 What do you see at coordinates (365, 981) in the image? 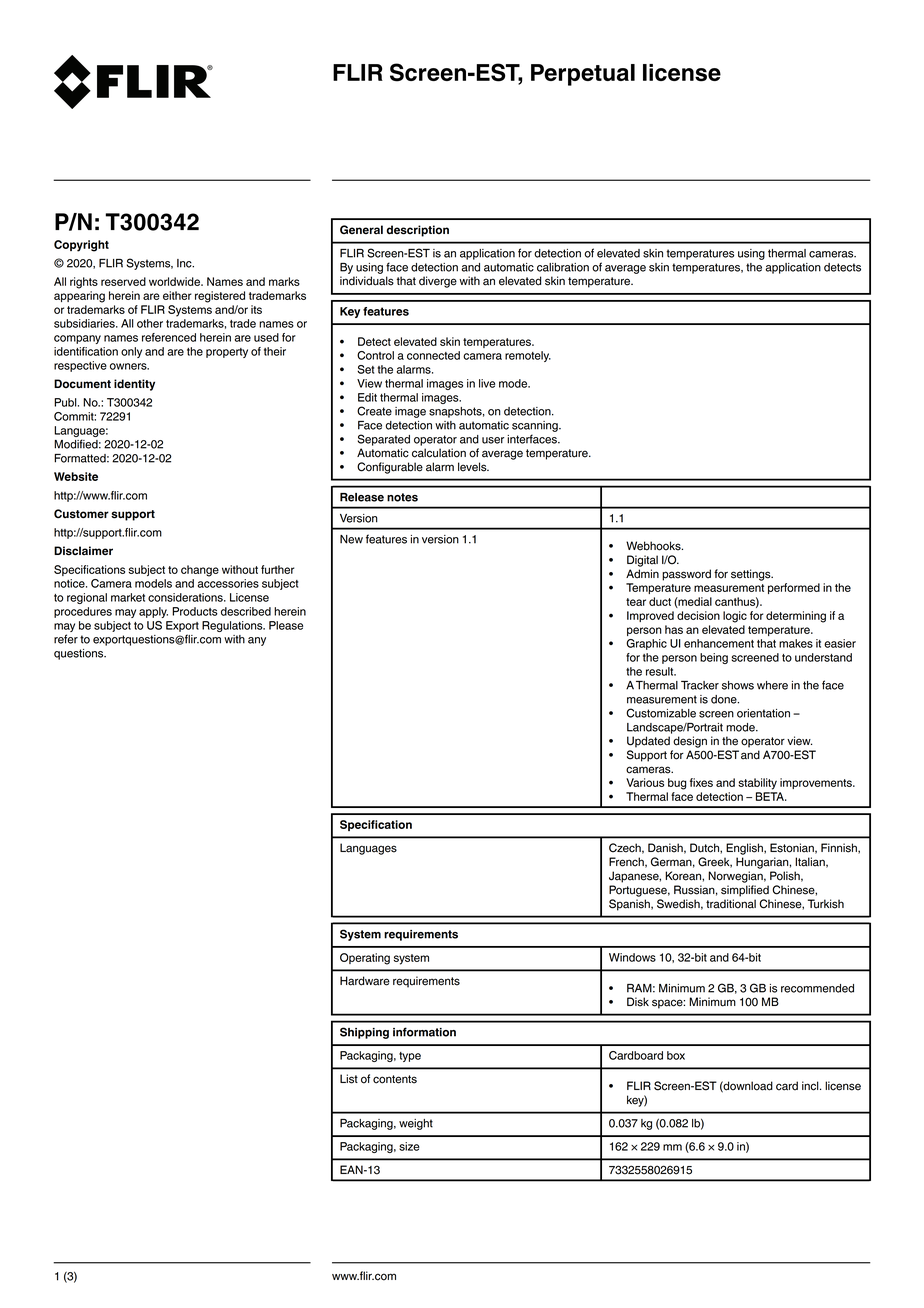
I see `Hardware` at bounding box center [365, 981].
